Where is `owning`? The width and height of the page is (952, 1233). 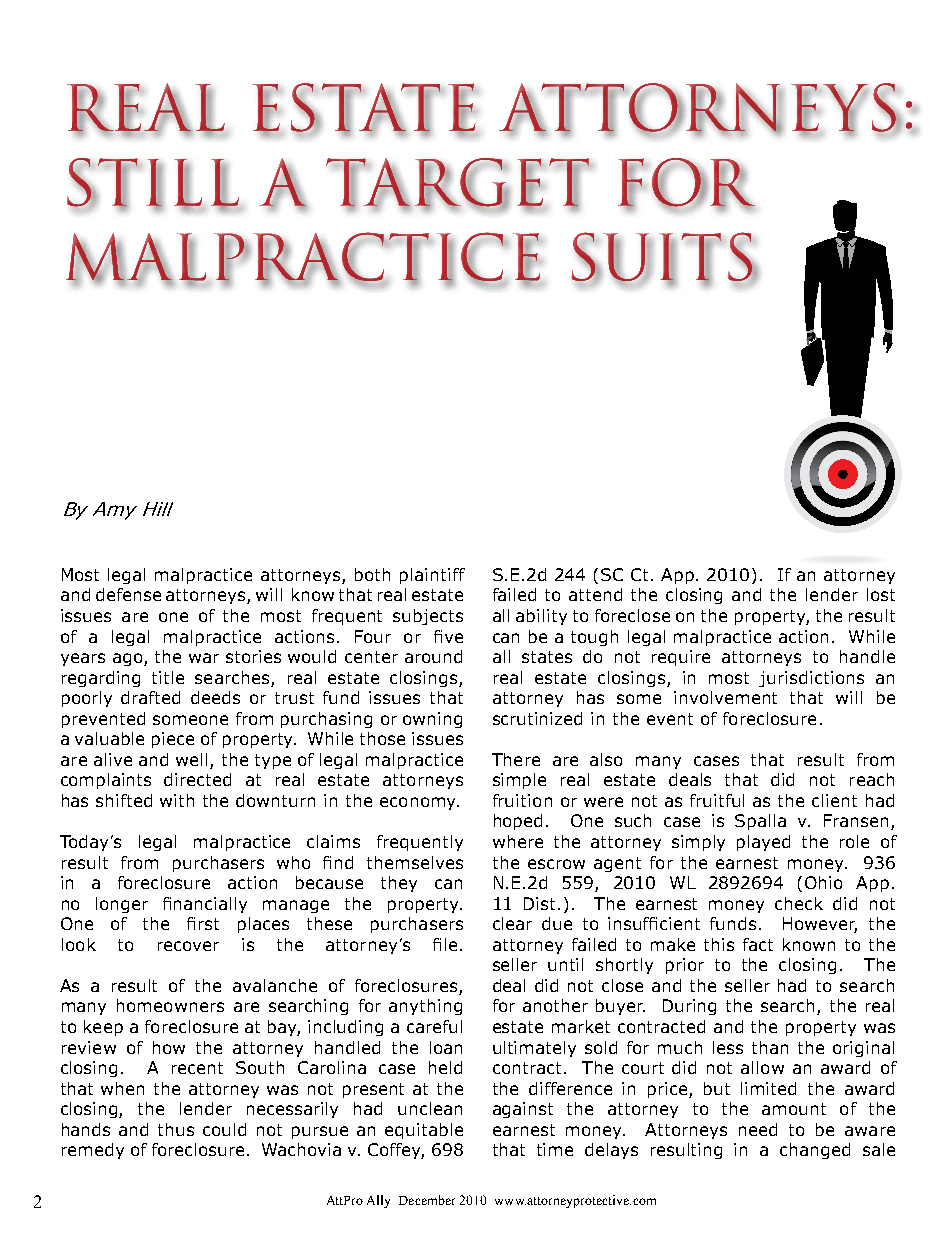
owning is located at coordinates (432, 720).
